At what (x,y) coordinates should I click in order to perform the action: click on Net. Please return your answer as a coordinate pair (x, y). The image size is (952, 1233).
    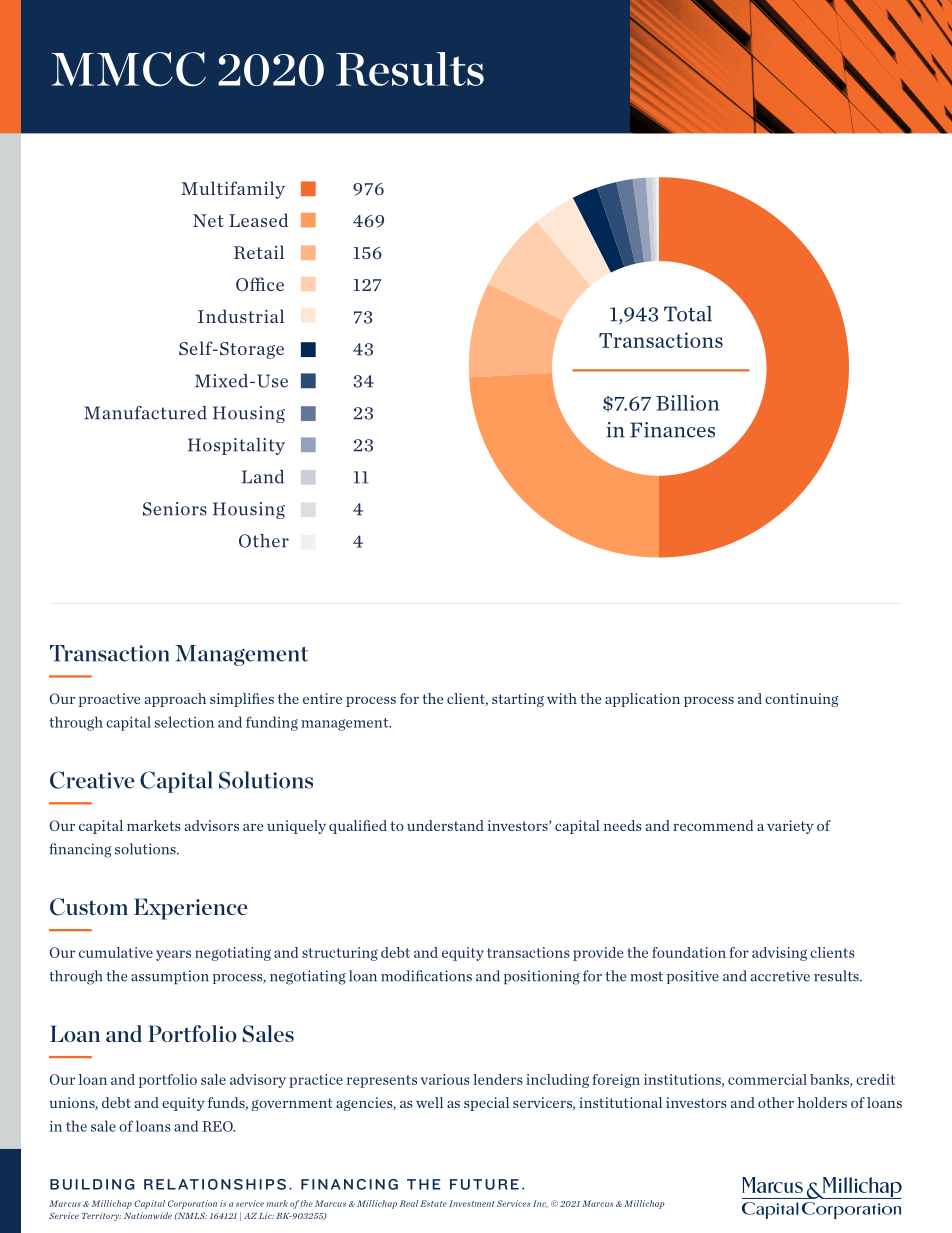
    Looking at the image, I should click on (208, 220).
